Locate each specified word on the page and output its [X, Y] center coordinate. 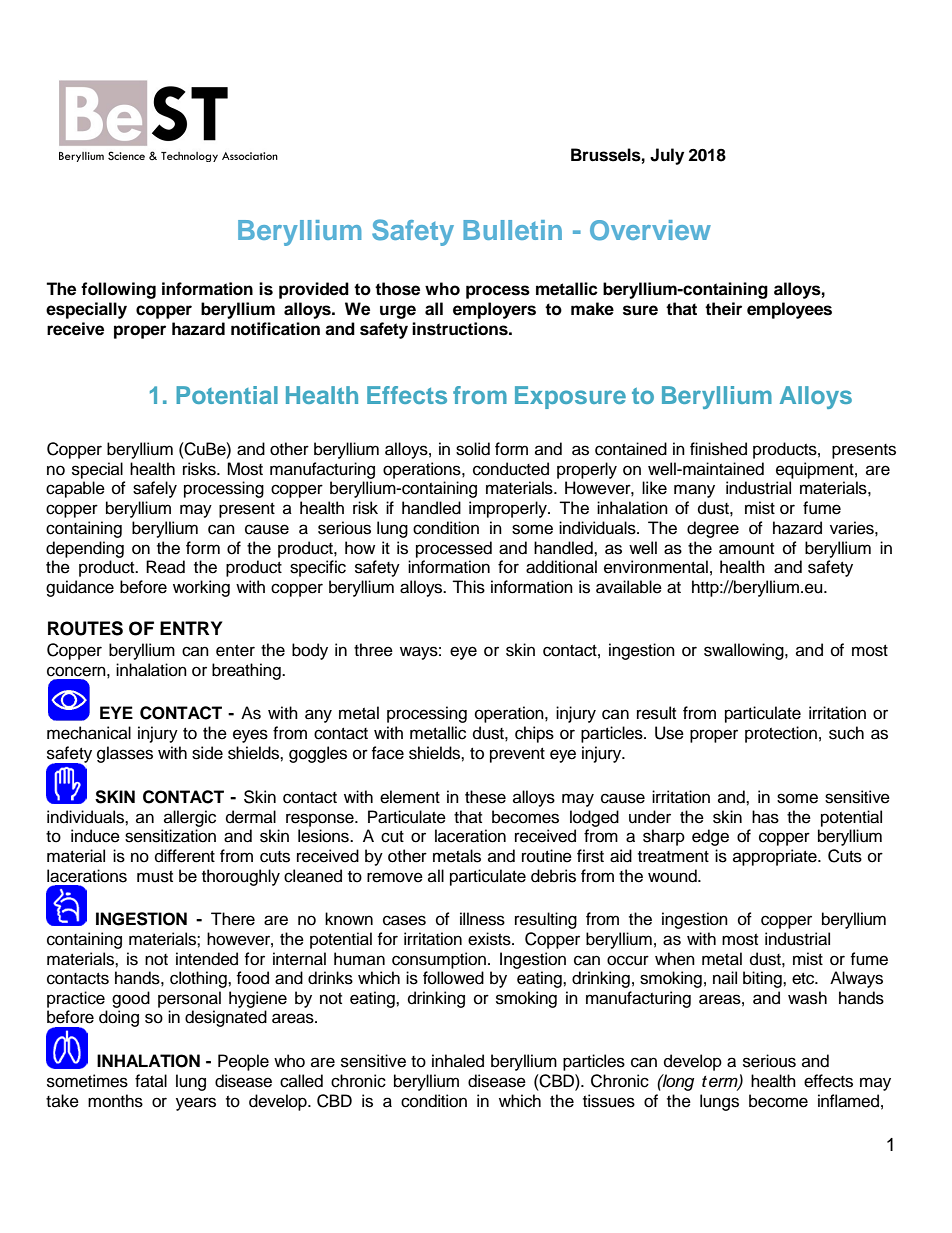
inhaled [458, 1061]
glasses [125, 754]
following [118, 290]
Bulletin [512, 230]
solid [473, 449]
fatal [151, 1080]
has [765, 817]
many [694, 491]
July [667, 156]
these [485, 797]
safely [155, 489]
